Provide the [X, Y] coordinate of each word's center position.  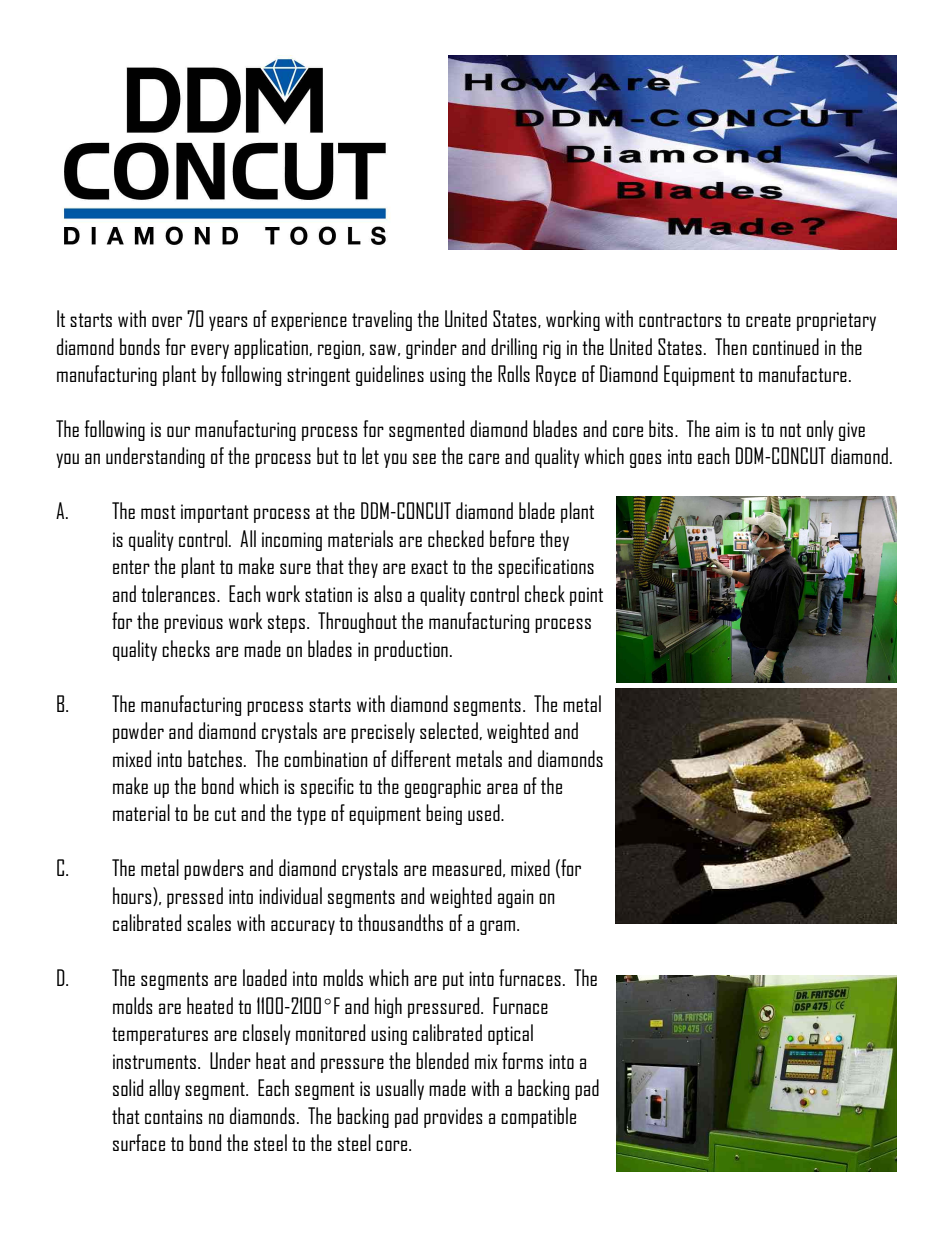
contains [173, 1116]
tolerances [179, 593]
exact [429, 567]
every [210, 351]
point [586, 596]
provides [453, 1117]
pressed [195, 897]
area [502, 788]
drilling [514, 348]
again [516, 898]
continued [786, 346]
